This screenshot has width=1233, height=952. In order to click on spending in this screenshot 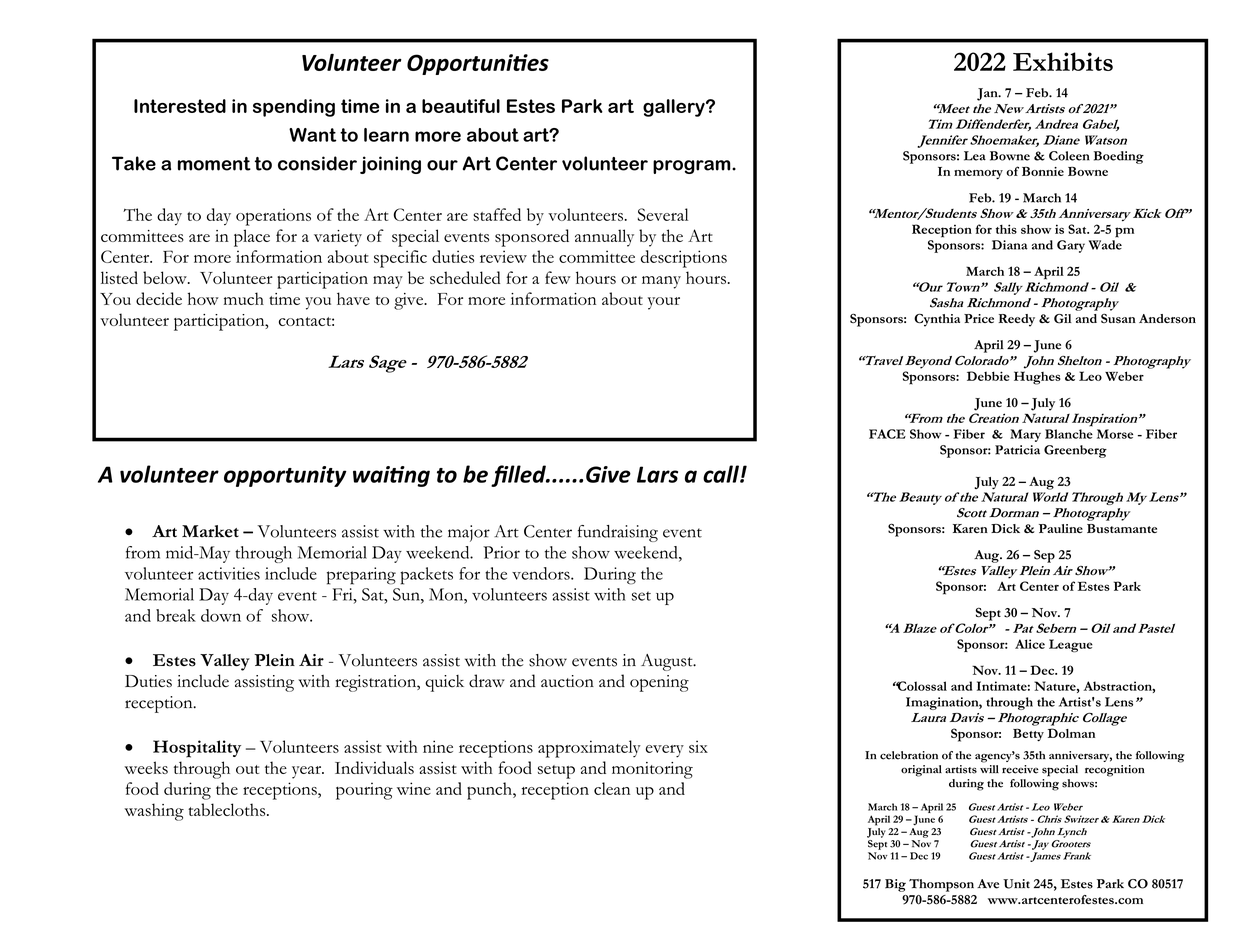, I will do `click(294, 108)`.
